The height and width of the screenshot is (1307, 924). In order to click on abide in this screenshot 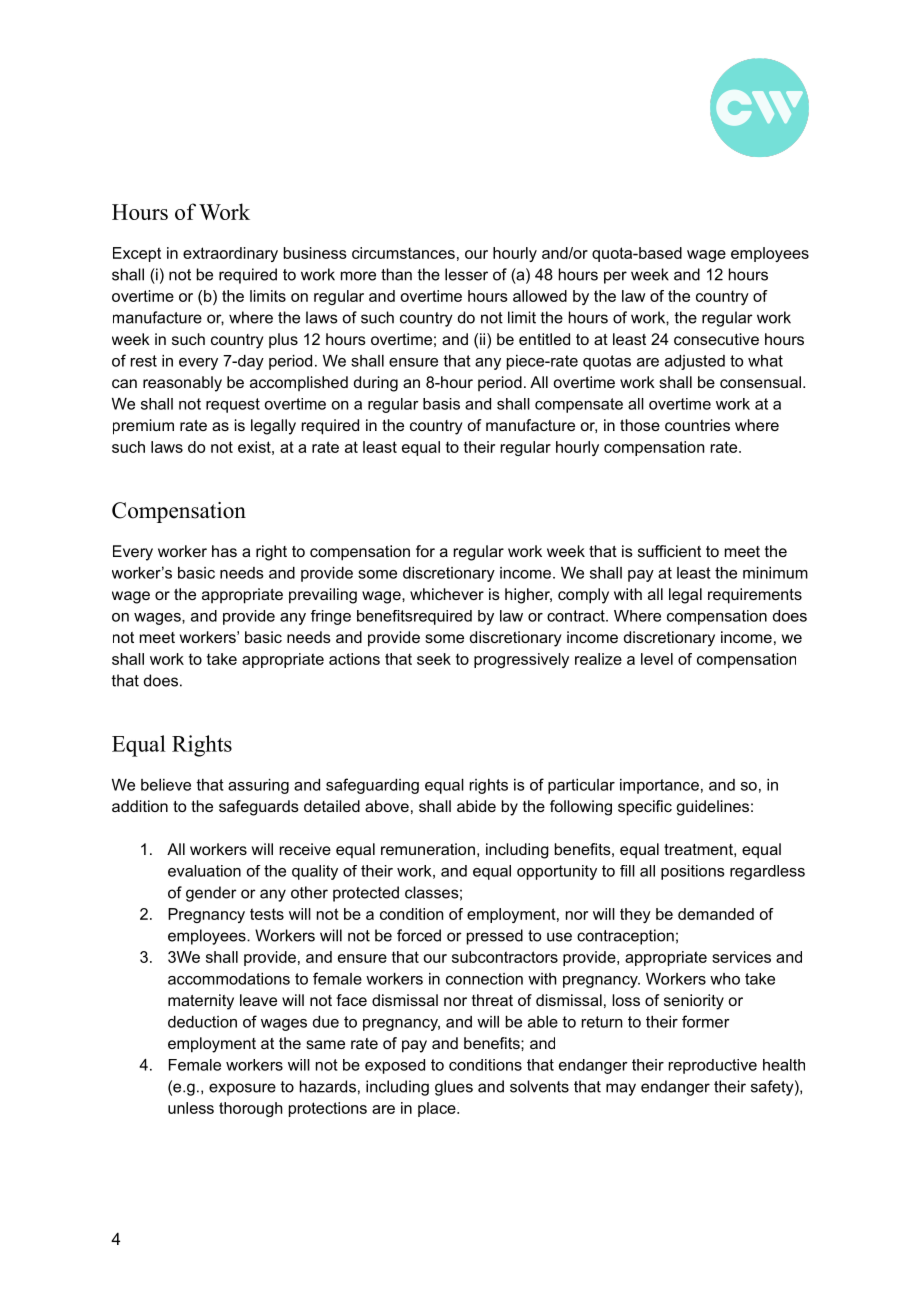, I will do `click(476, 806)`.
